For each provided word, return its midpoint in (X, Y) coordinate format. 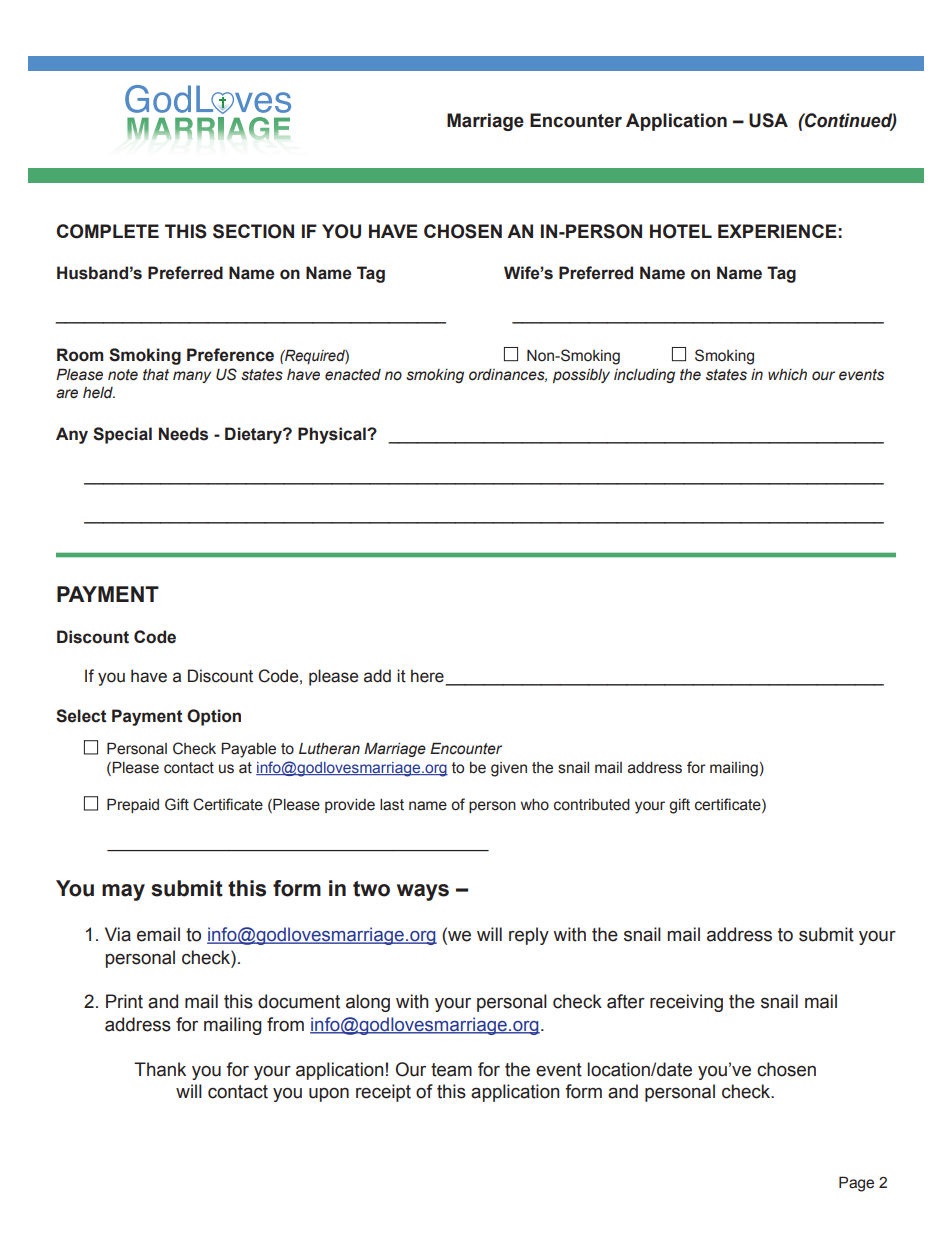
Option (214, 717)
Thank (160, 1069)
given (509, 769)
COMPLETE (108, 231)
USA (768, 120)
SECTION (253, 231)
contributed (592, 805)
